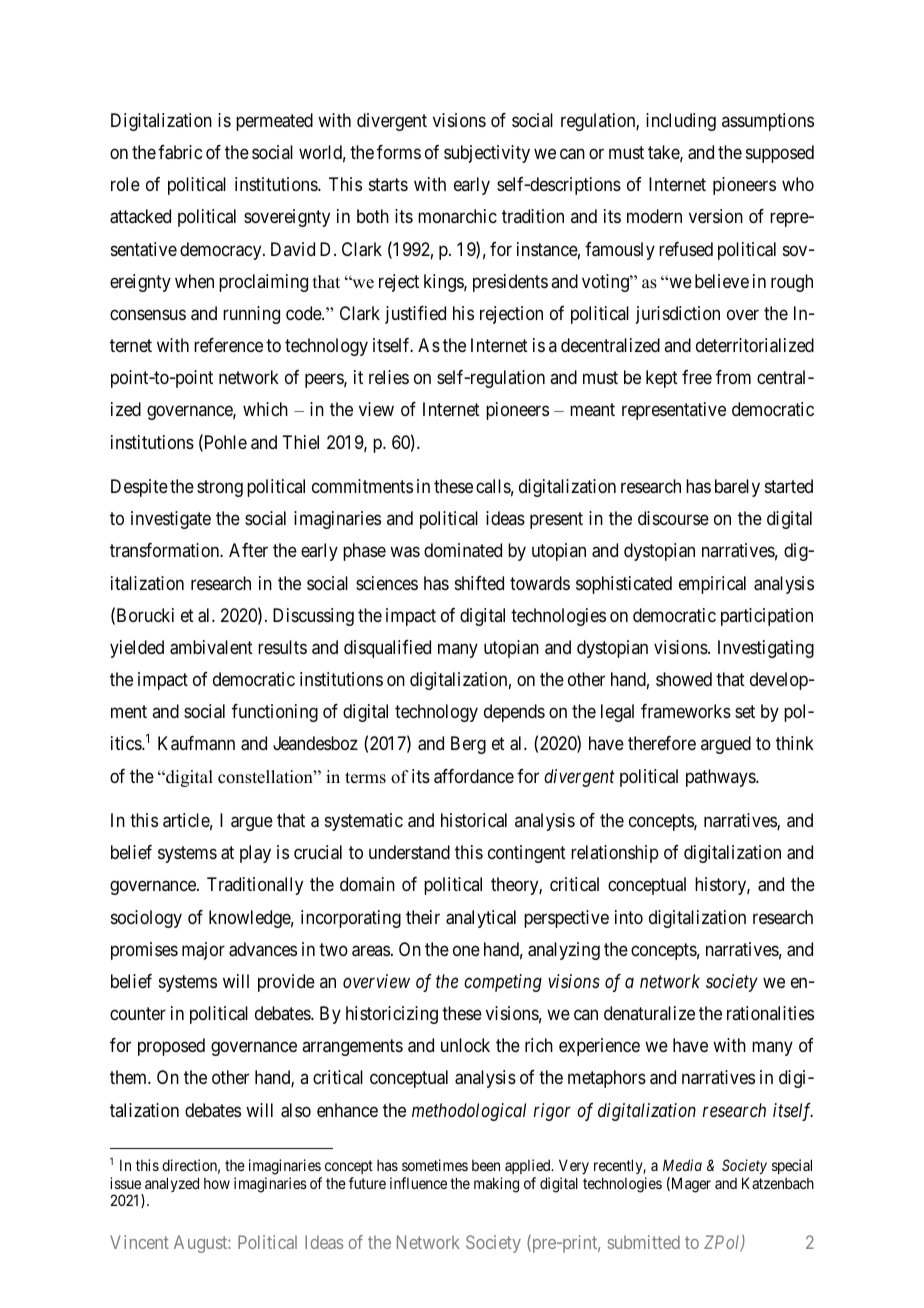  Describe the element at coordinates (203, 951) in the document. I see `major` at that location.
